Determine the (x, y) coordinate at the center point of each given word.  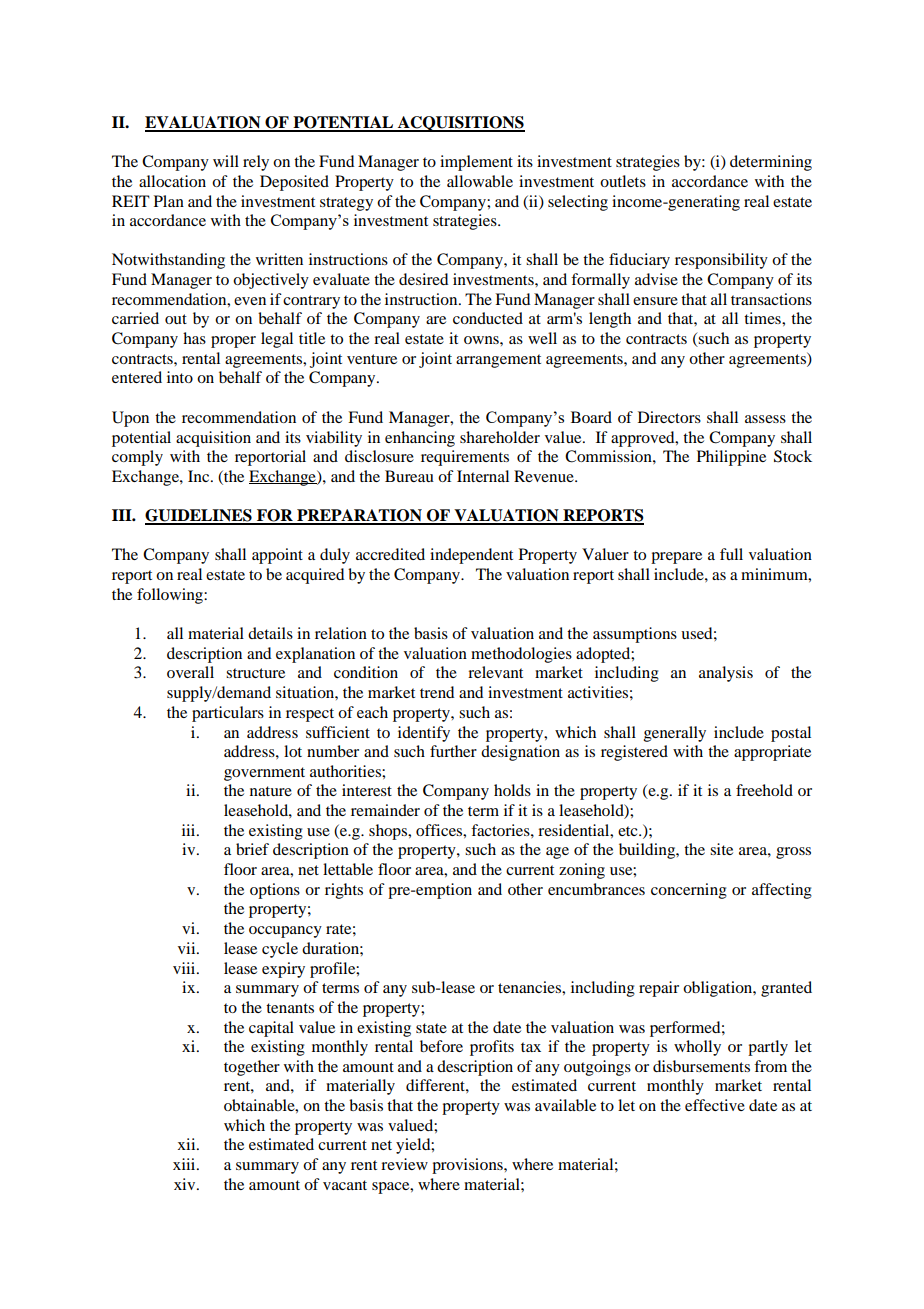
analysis (726, 674)
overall (190, 672)
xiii (185, 1164)
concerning (689, 891)
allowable (480, 181)
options (275, 891)
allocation (172, 181)
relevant (495, 672)
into (180, 377)
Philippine (731, 458)
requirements (465, 458)
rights (344, 891)
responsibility (721, 261)
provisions (468, 1166)
